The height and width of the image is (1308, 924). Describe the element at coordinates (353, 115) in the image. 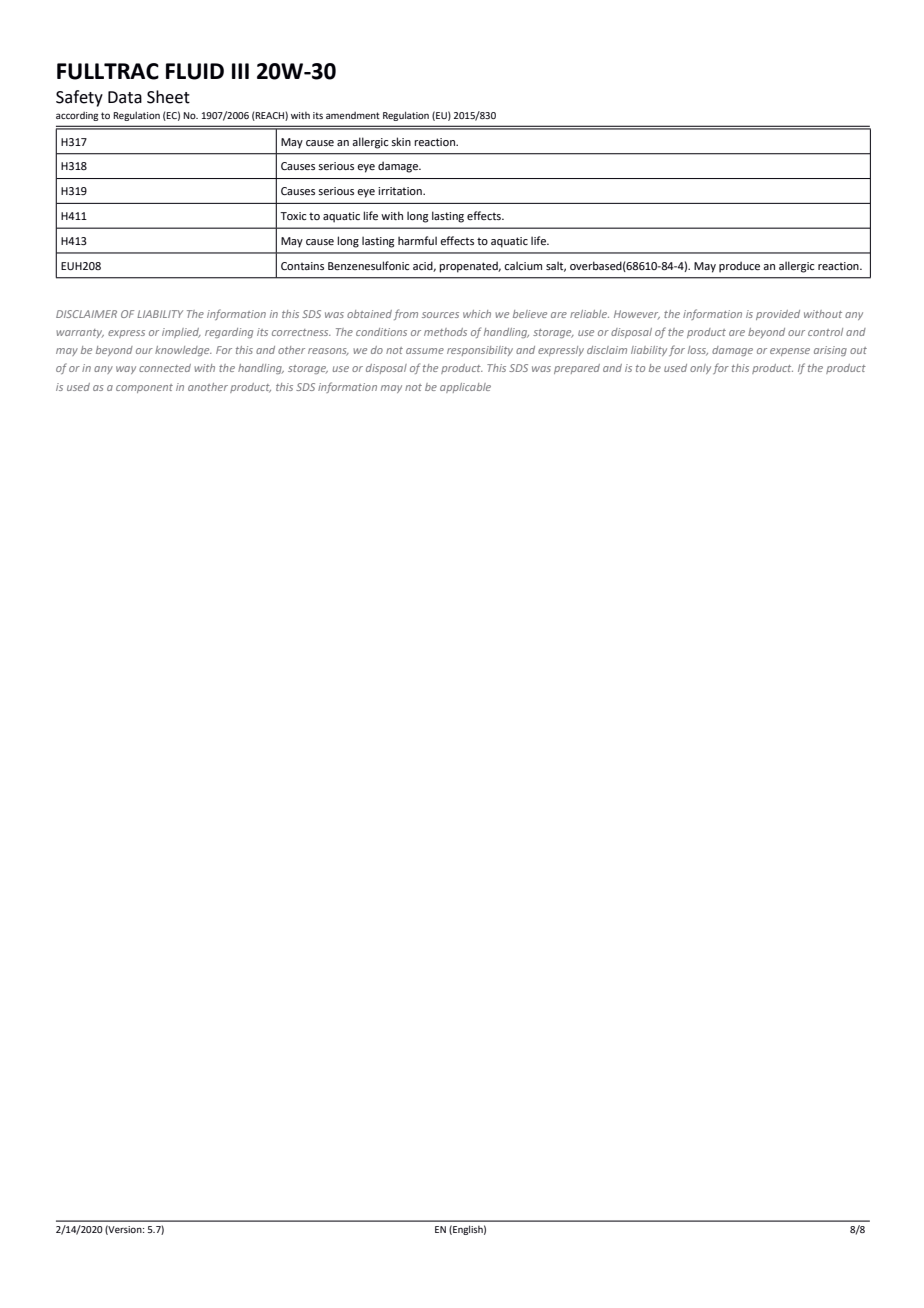

I see `amendment` at that location.
